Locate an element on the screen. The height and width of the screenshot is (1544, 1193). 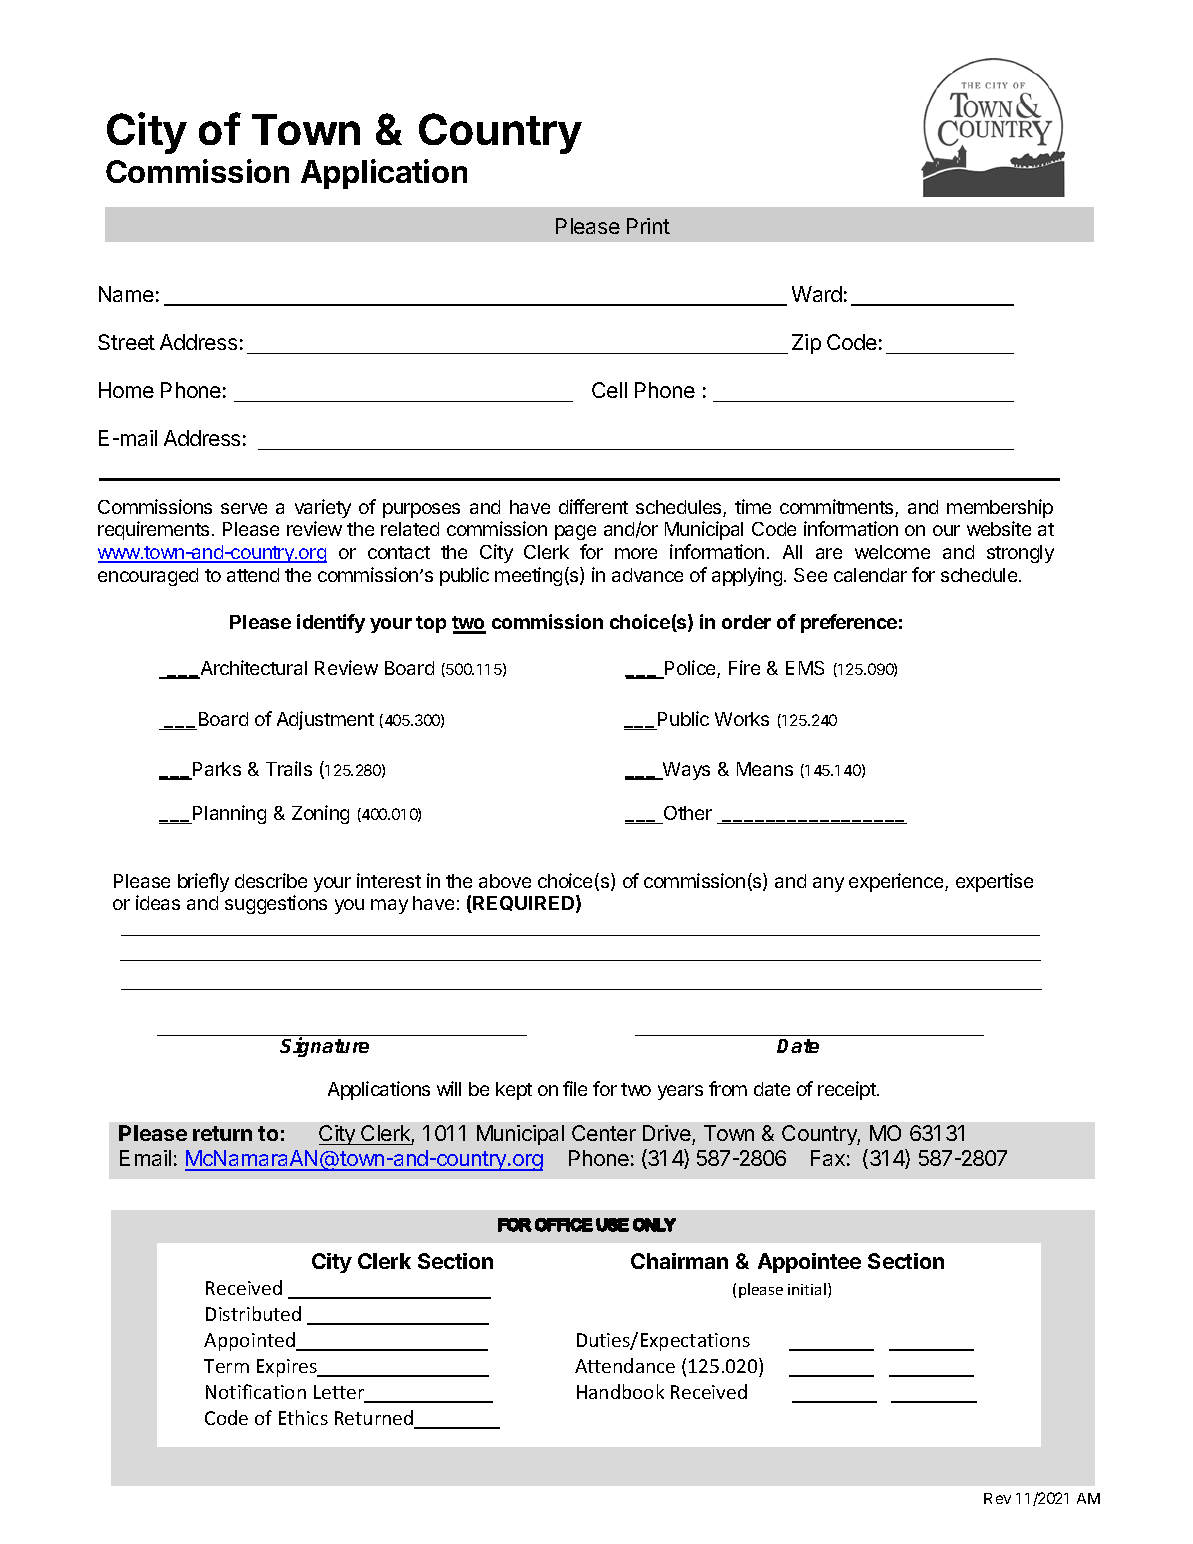
Signature is located at coordinates (324, 1047).
